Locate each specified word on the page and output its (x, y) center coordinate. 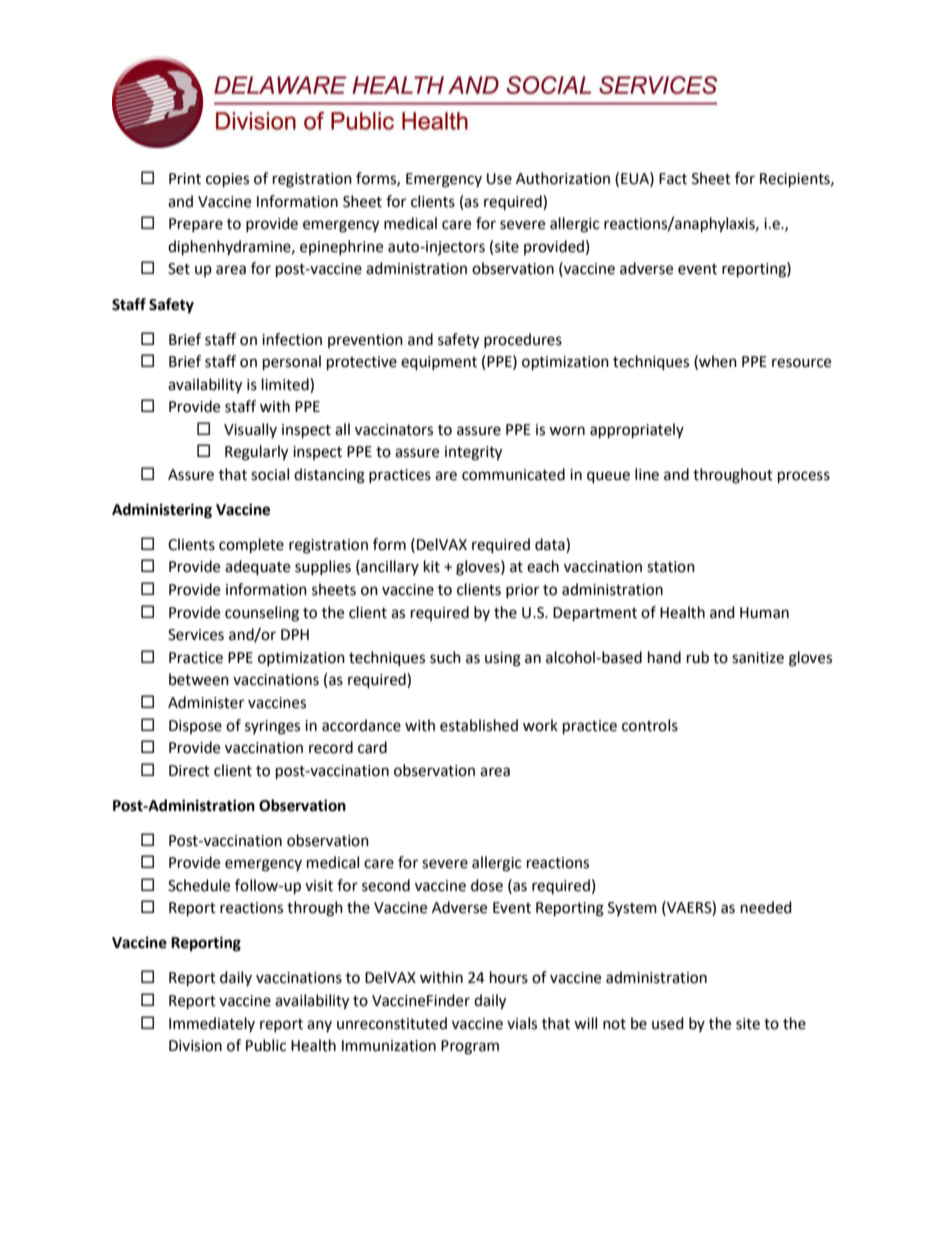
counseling (262, 614)
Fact (673, 179)
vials (522, 1023)
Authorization (563, 178)
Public (266, 1045)
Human (764, 613)
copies (227, 180)
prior (522, 591)
